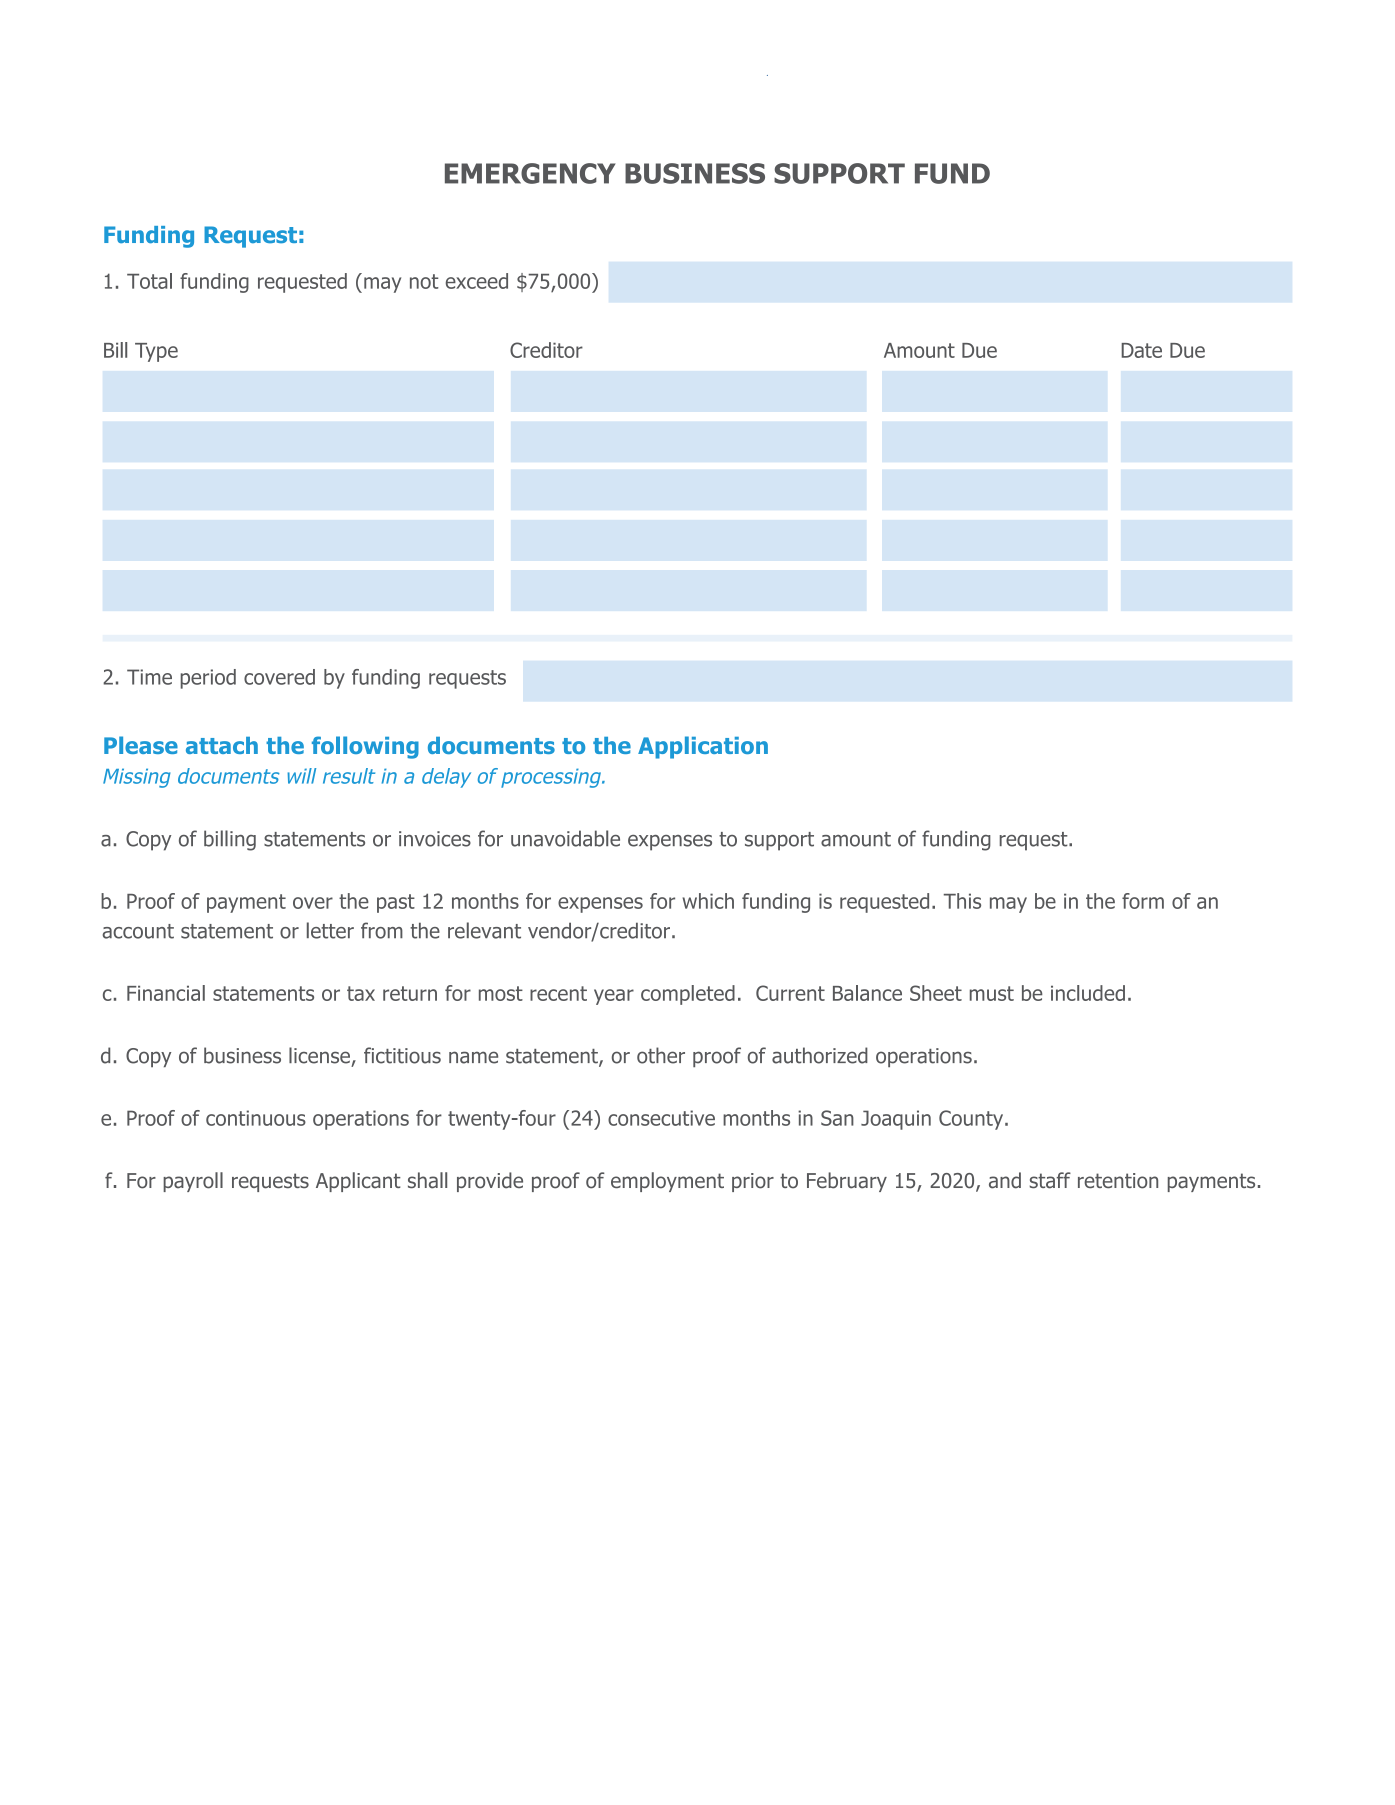 This document has height=1805, width=1395. Describe the element at coordinates (149, 281) in the document. I see `Total` at that location.
